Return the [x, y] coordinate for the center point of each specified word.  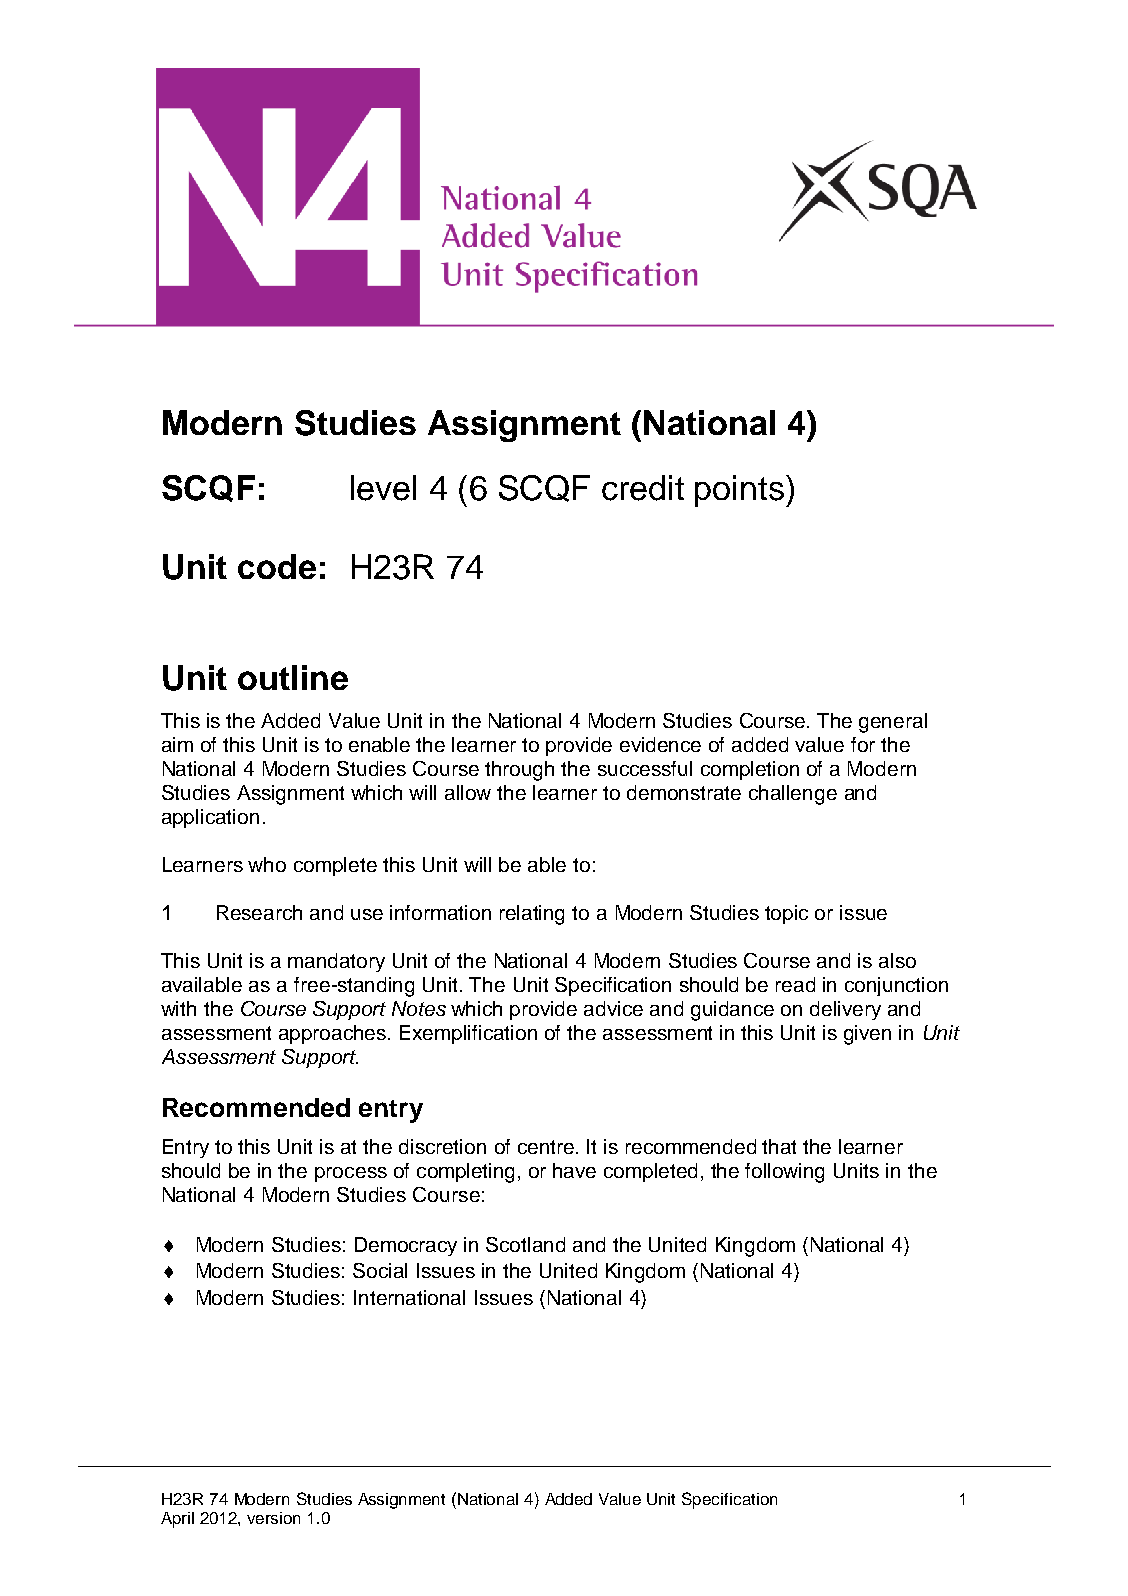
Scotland [525, 1244]
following [784, 1173]
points [739, 491]
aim [177, 744]
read [795, 984]
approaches [334, 1034]
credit [643, 488]
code [277, 566]
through [519, 771]
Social [380, 1270]
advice [613, 1008]
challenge [793, 795]
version [273, 1518]
